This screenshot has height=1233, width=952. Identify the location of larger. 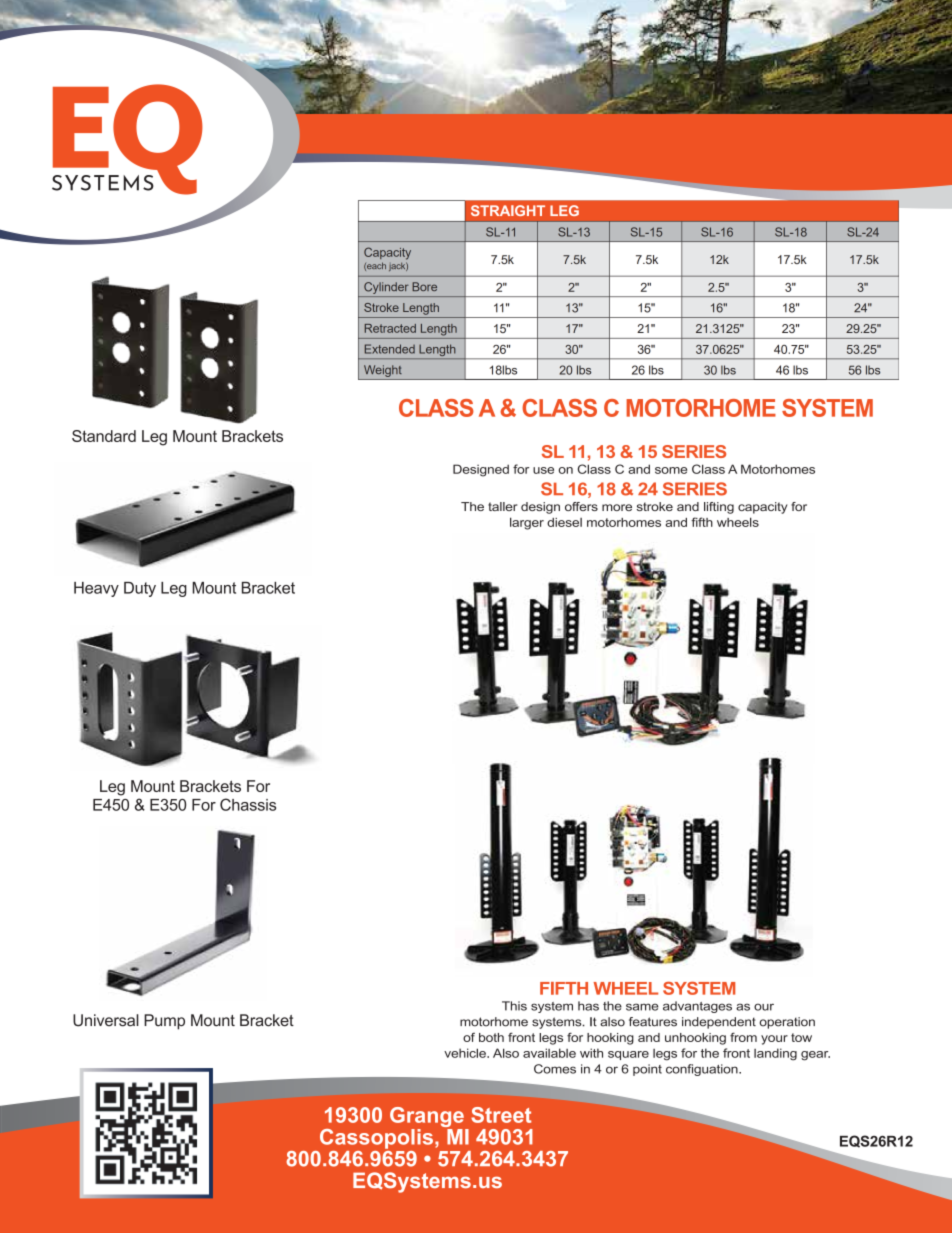
(527, 523).
